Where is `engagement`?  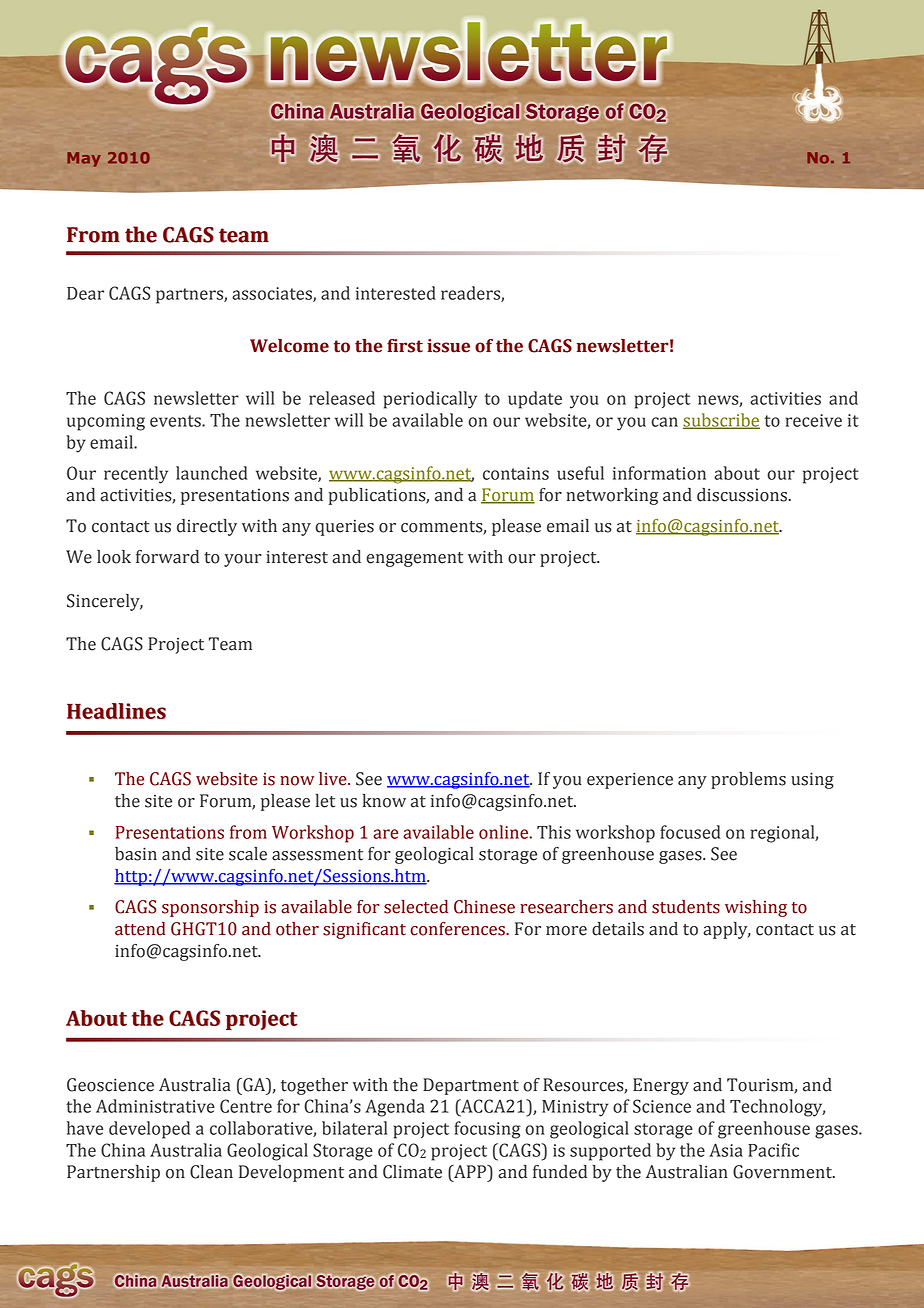 engagement is located at coordinates (414, 559).
